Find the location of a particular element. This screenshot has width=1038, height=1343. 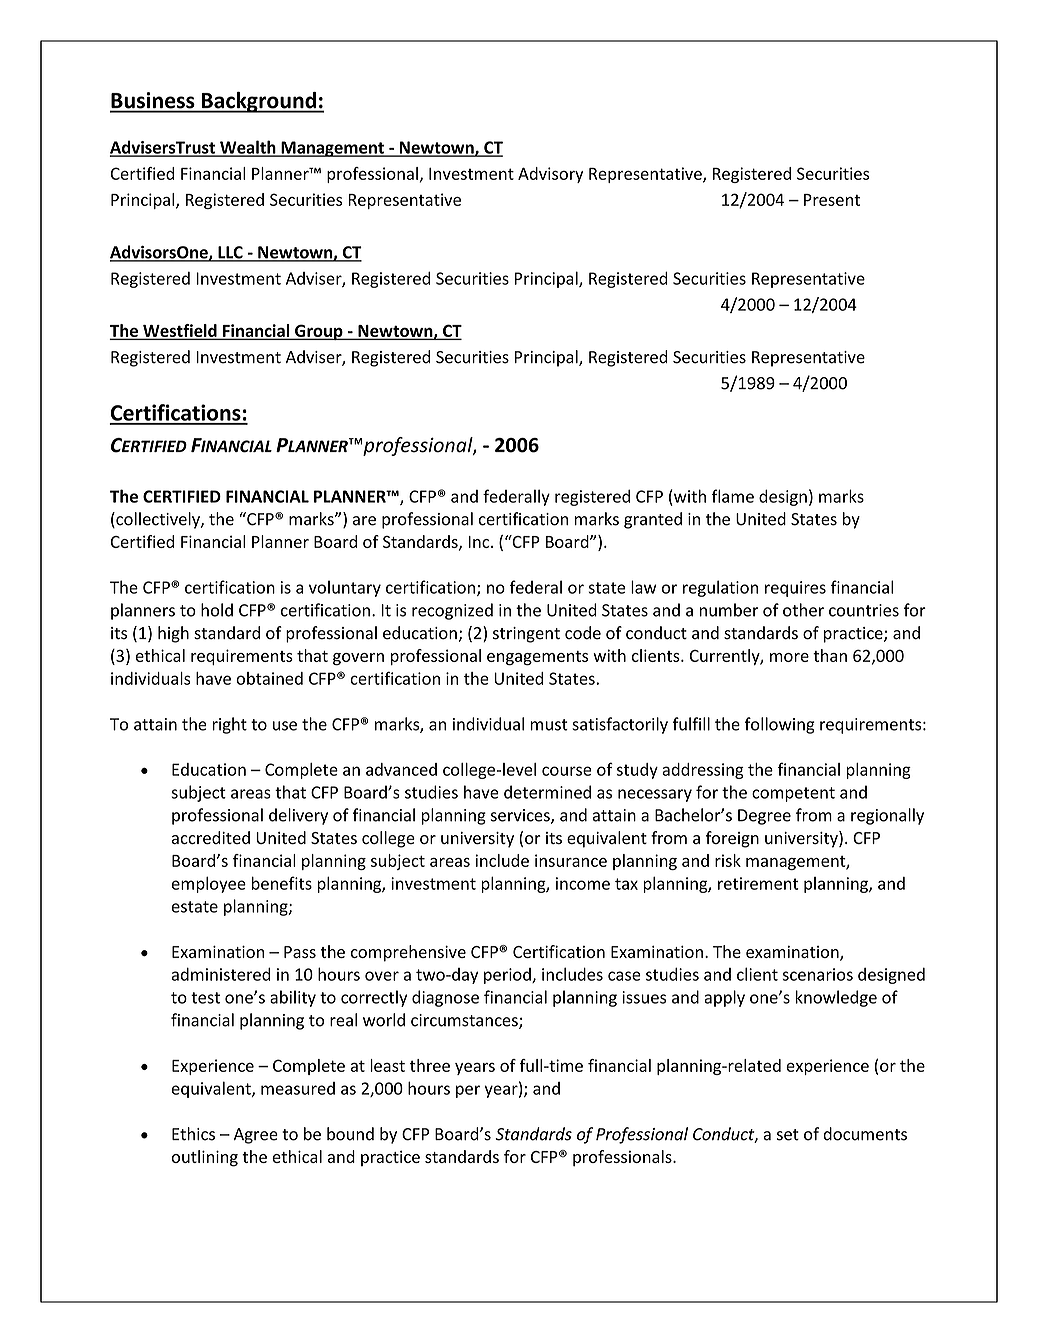

Advisory is located at coordinates (550, 175).
